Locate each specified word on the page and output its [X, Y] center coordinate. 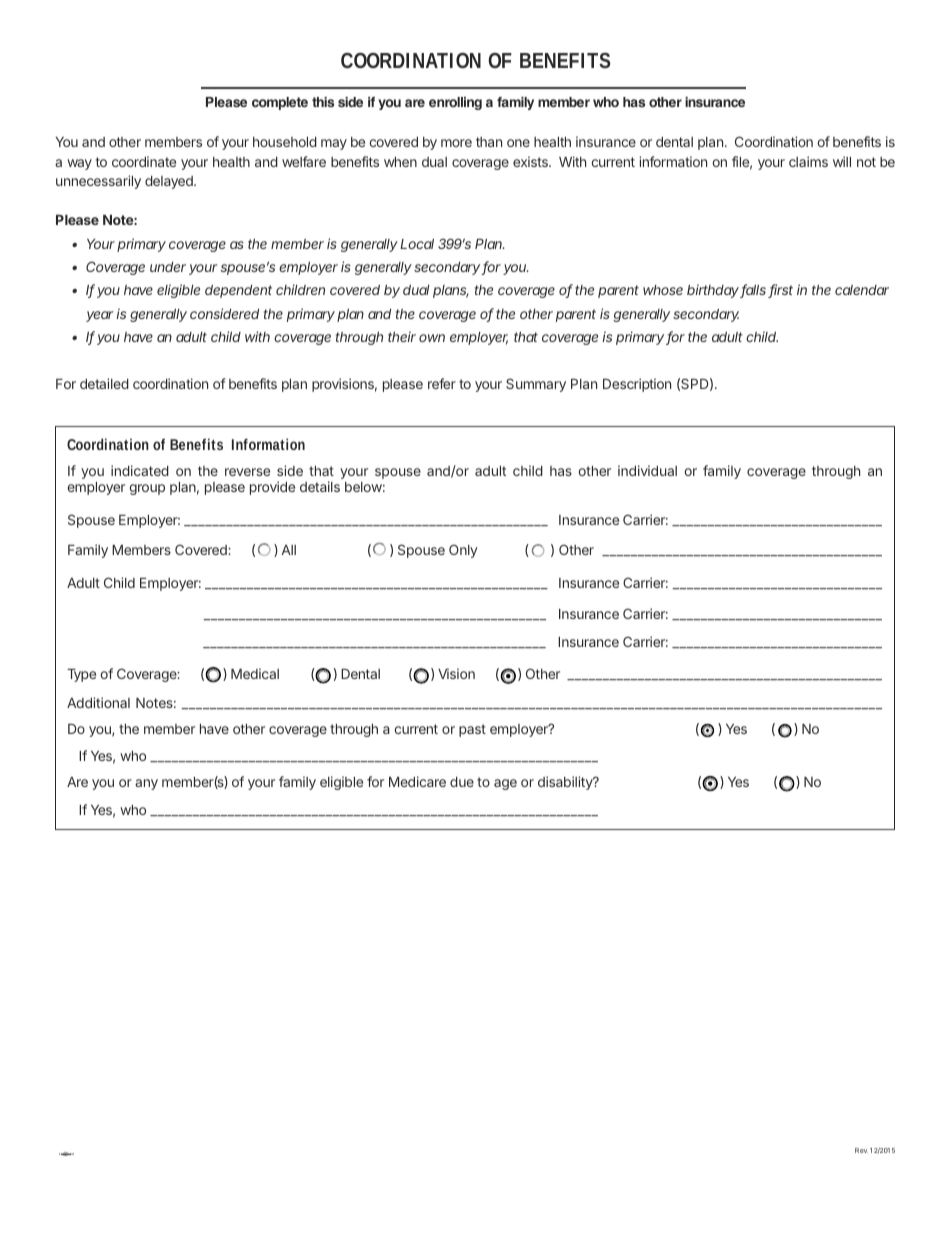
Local [417, 244]
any [146, 784]
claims [808, 161]
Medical [255, 673]
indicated [140, 470]
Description [637, 385]
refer [442, 383]
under [168, 267]
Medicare [417, 781]
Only [463, 551]
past [472, 730]
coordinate [144, 161]
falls [753, 291]
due [462, 782]
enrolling [455, 103]
